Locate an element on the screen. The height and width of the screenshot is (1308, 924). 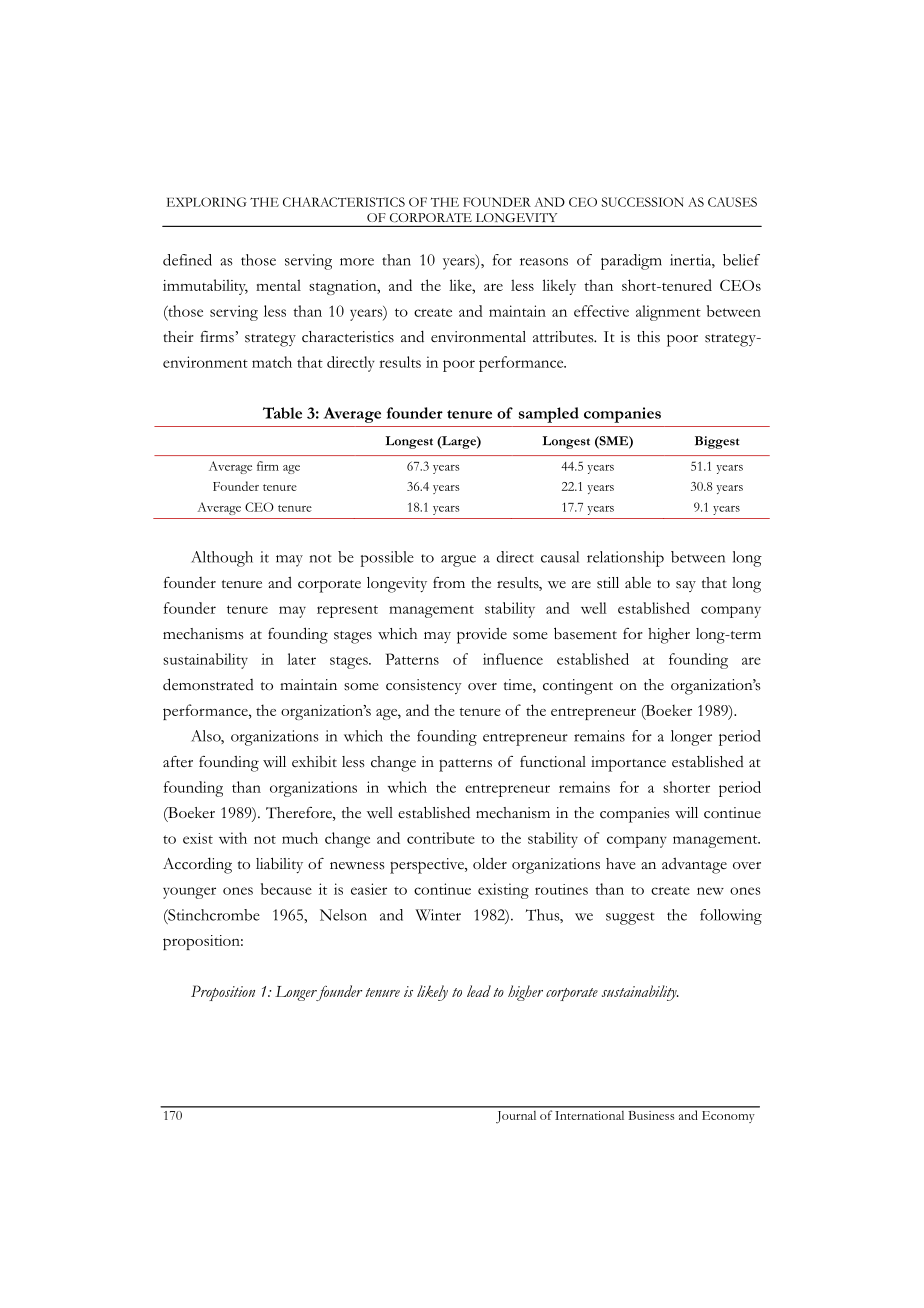
lead is located at coordinates (479, 991).
